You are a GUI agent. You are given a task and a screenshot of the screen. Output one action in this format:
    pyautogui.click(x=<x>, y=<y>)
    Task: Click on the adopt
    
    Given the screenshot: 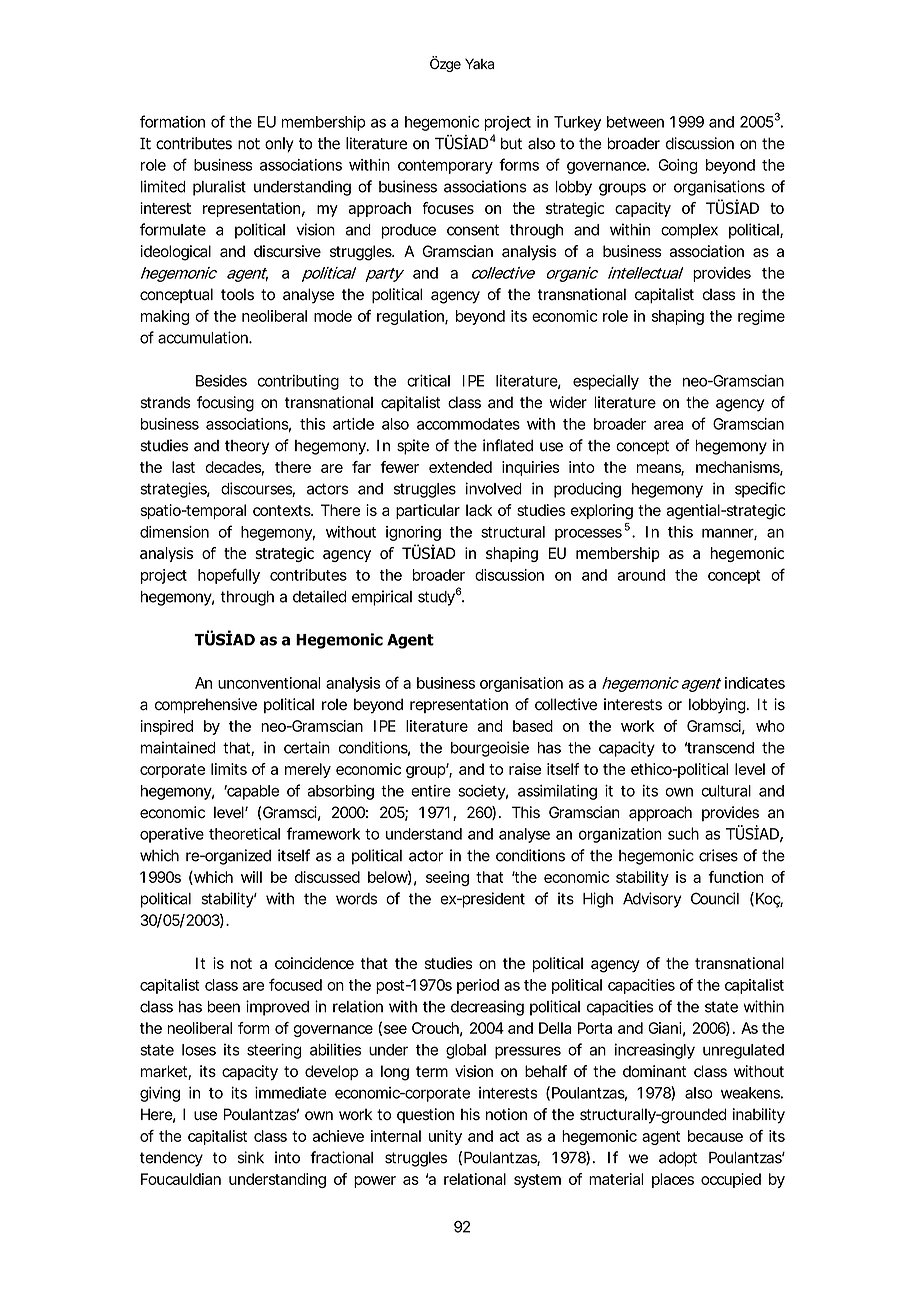 What is the action you would take?
    pyautogui.click(x=678, y=1159)
